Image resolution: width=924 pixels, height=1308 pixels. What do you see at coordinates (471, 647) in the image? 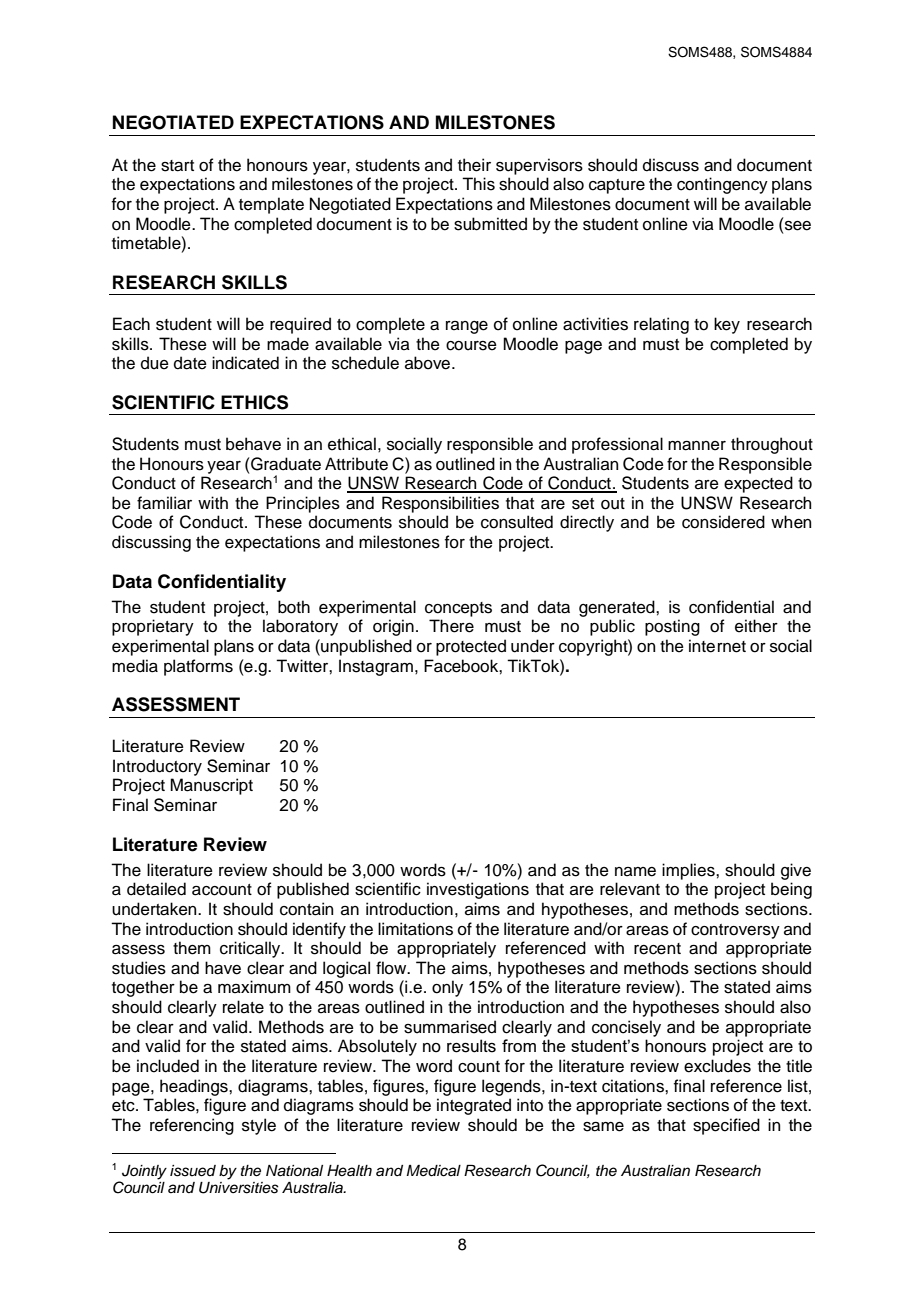
I see `protected` at bounding box center [471, 647].
